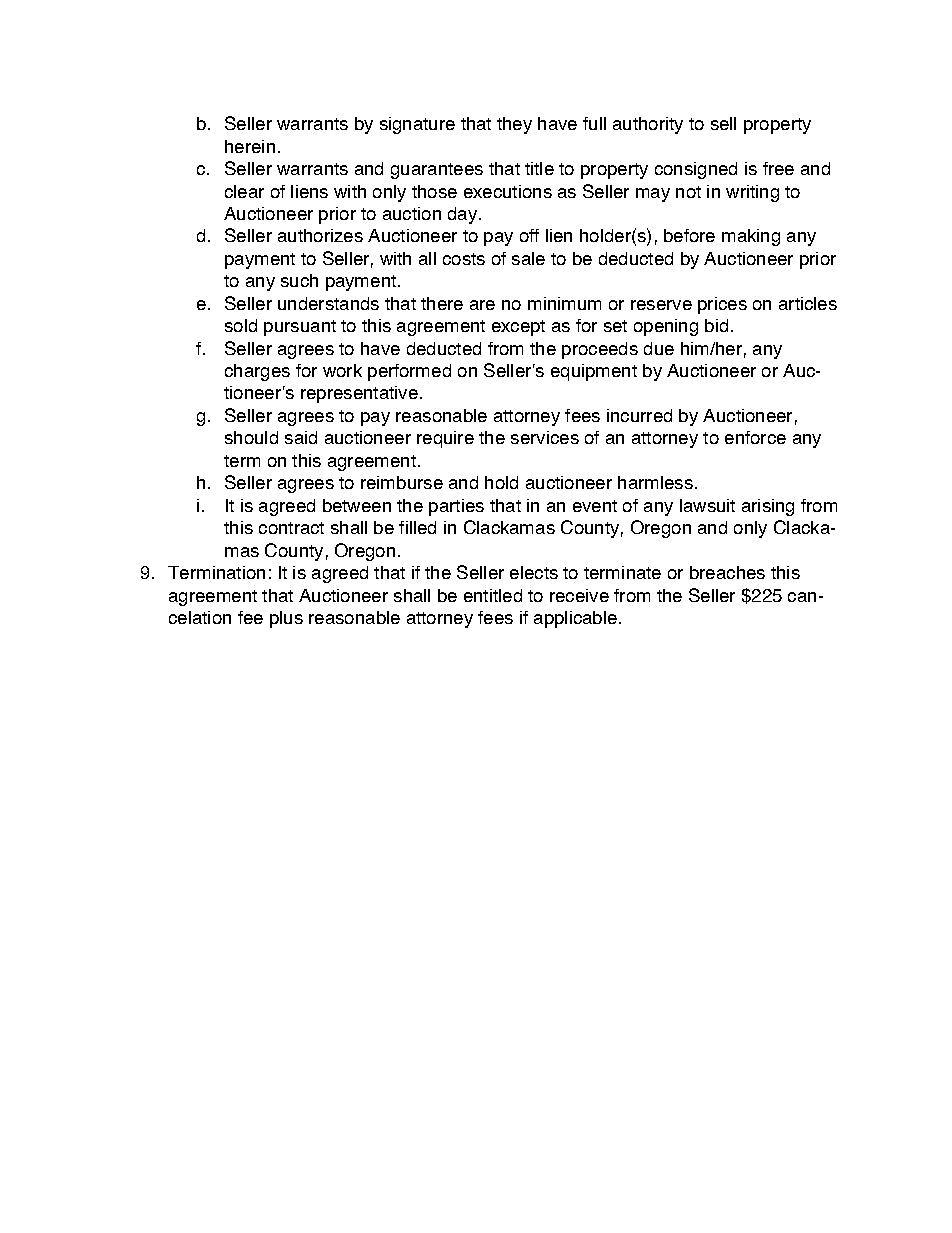  Describe the element at coordinates (707, 505) in the screenshot. I see `lawsuit` at that location.
